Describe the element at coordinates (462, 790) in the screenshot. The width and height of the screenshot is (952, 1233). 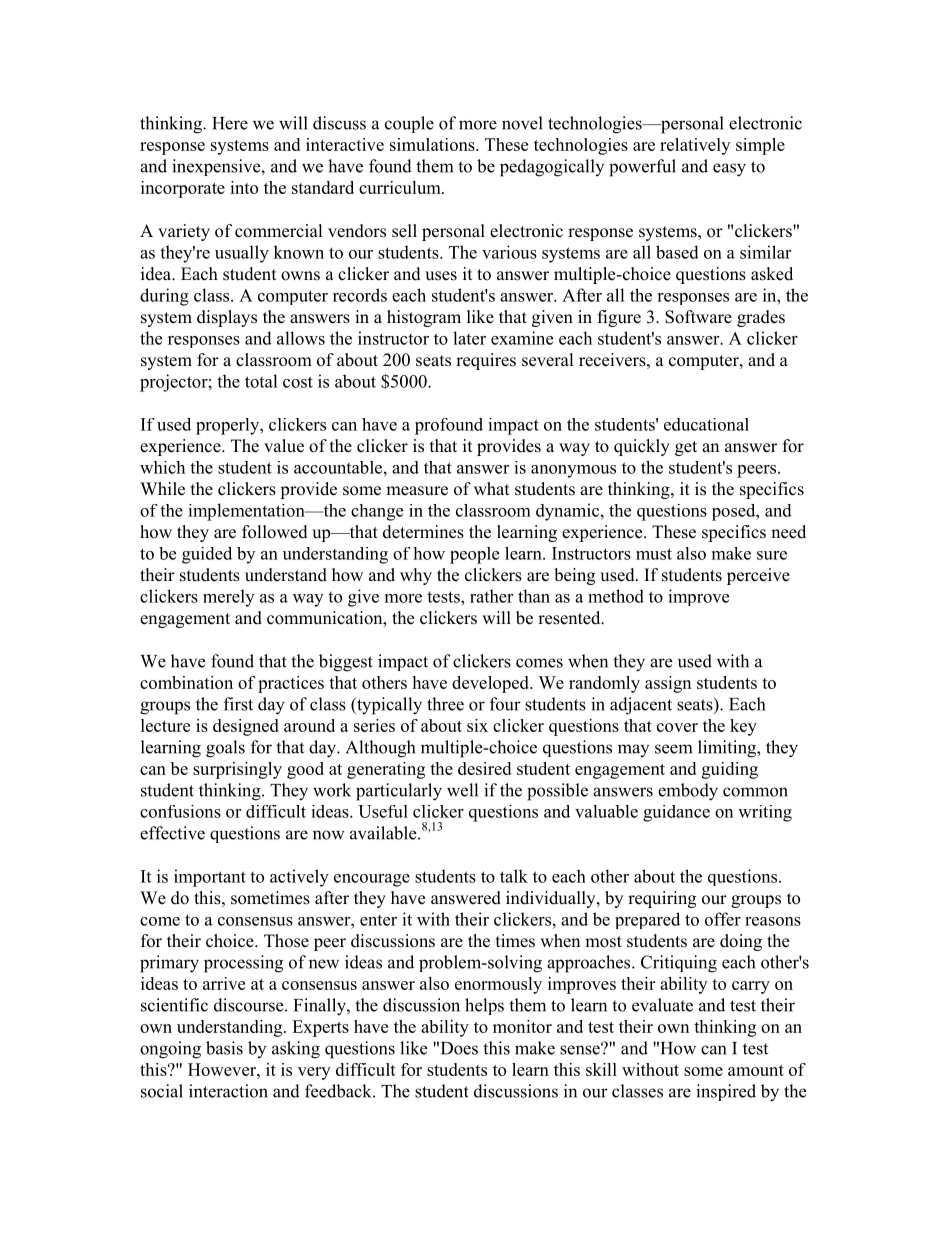
I see `well` at that location.
